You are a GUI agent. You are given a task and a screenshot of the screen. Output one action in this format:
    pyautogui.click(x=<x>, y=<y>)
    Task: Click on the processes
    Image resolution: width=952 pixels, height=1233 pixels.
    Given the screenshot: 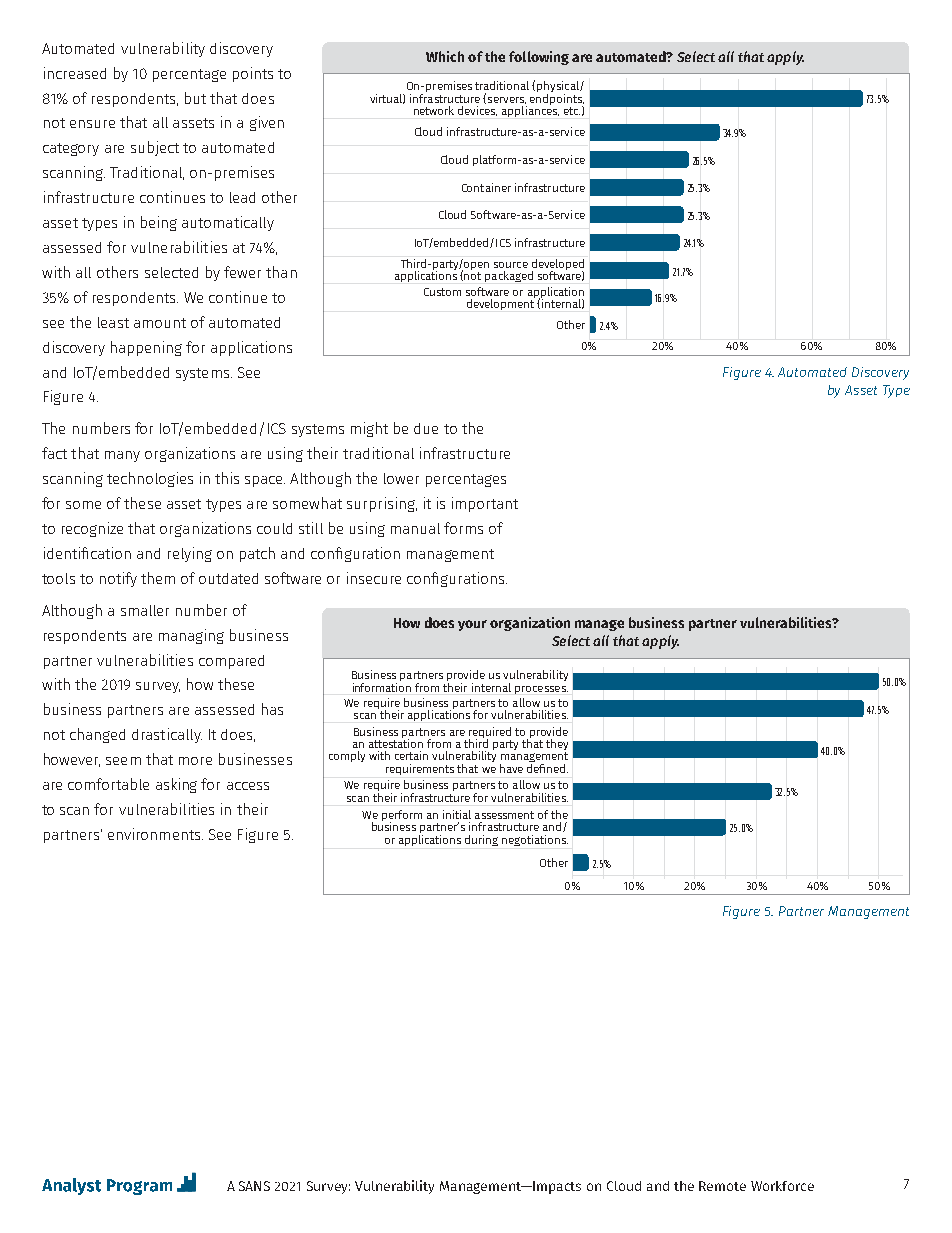 What is the action you would take?
    pyautogui.click(x=541, y=690)
